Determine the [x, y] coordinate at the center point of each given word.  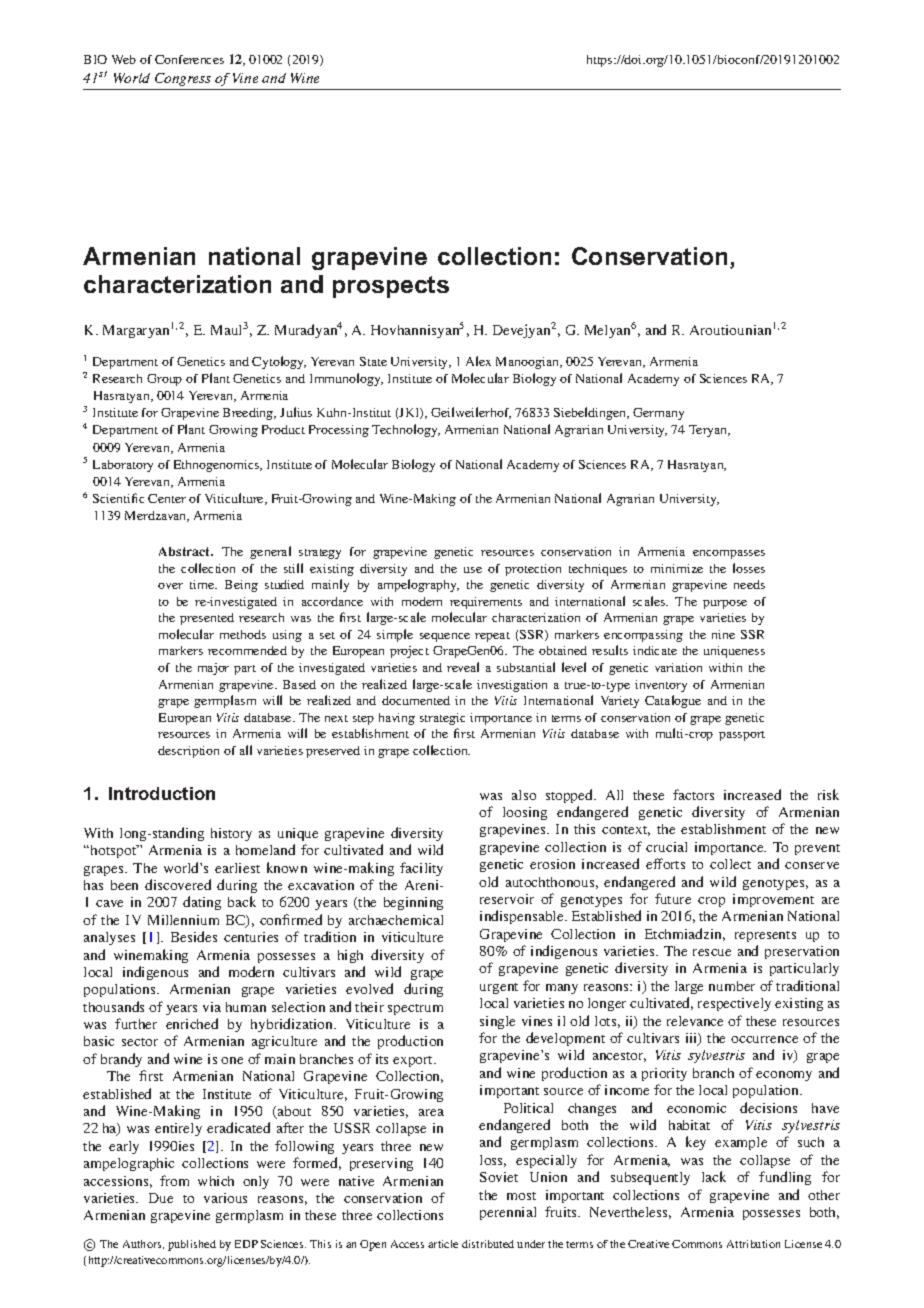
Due [161, 1198]
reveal [463, 667]
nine [723, 634]
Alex [478, 361]
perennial [508, 1213]
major [213, 669]
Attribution [753, 1244]
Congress [183, 79]
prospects [391, 287]
